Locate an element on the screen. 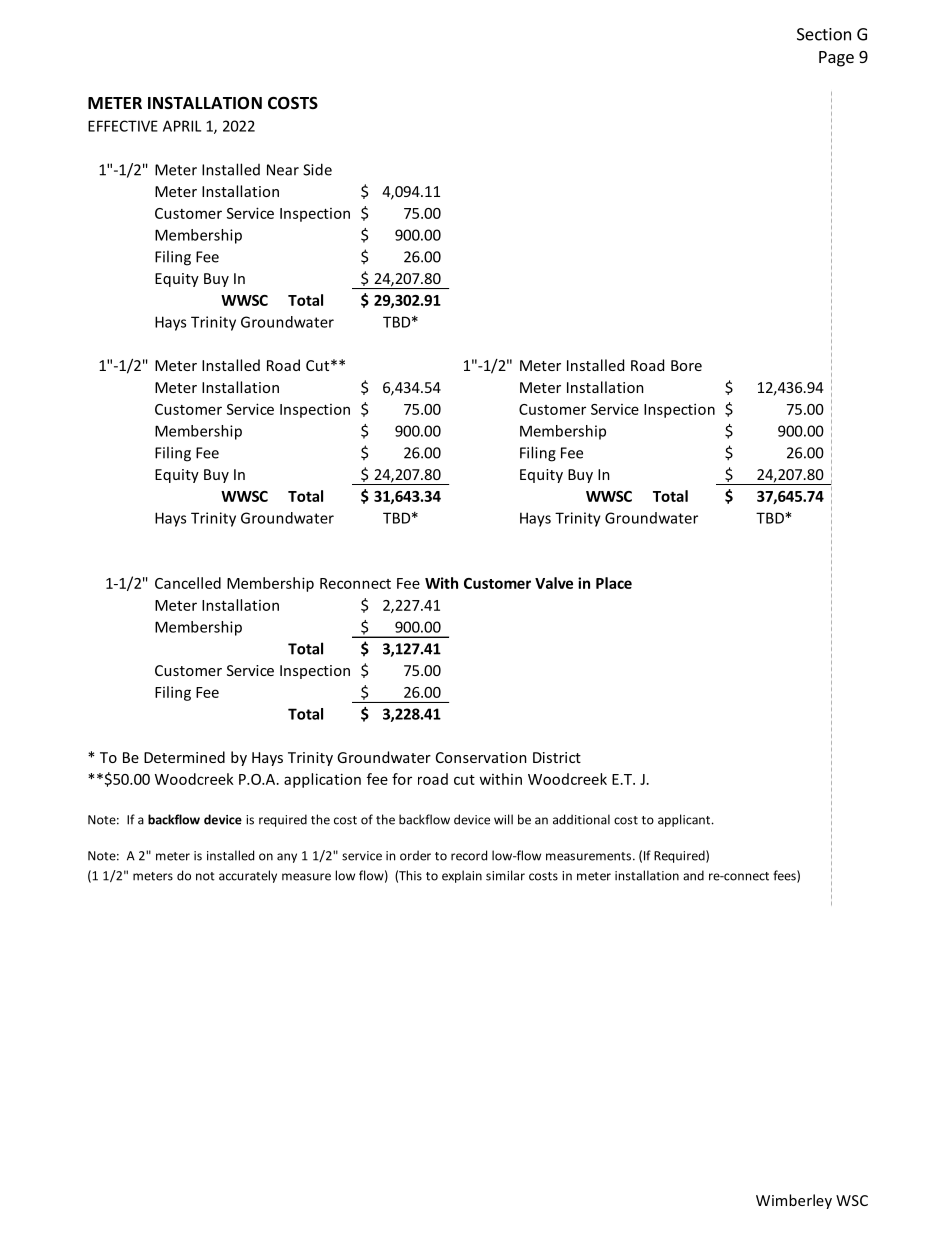 The width and height of the screenshot is (952, 1233). Place is located at coordinates (614, 583).
